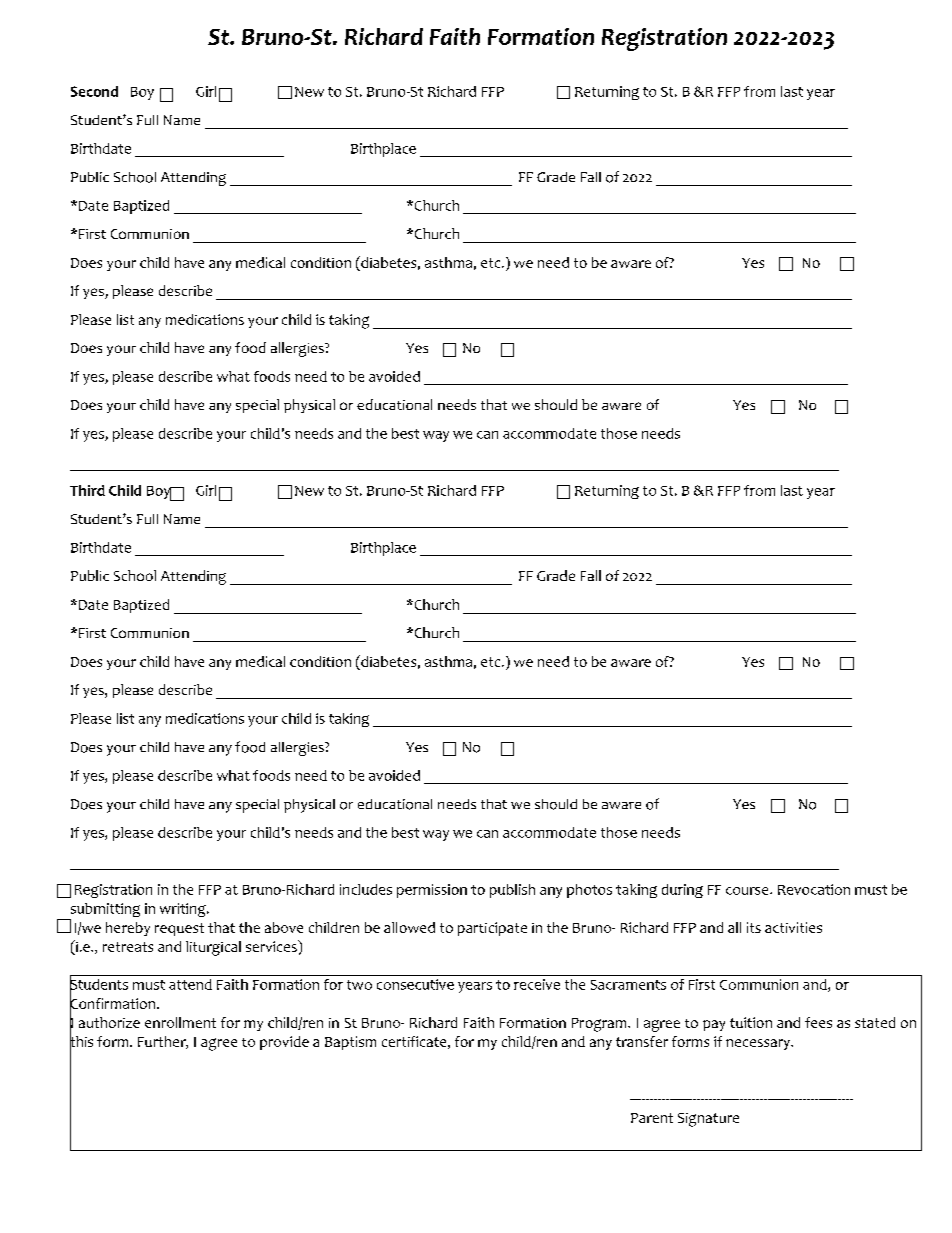  Describe the element at coordinates (104, 911) in the screenshot. I see `submitting` at that location.
